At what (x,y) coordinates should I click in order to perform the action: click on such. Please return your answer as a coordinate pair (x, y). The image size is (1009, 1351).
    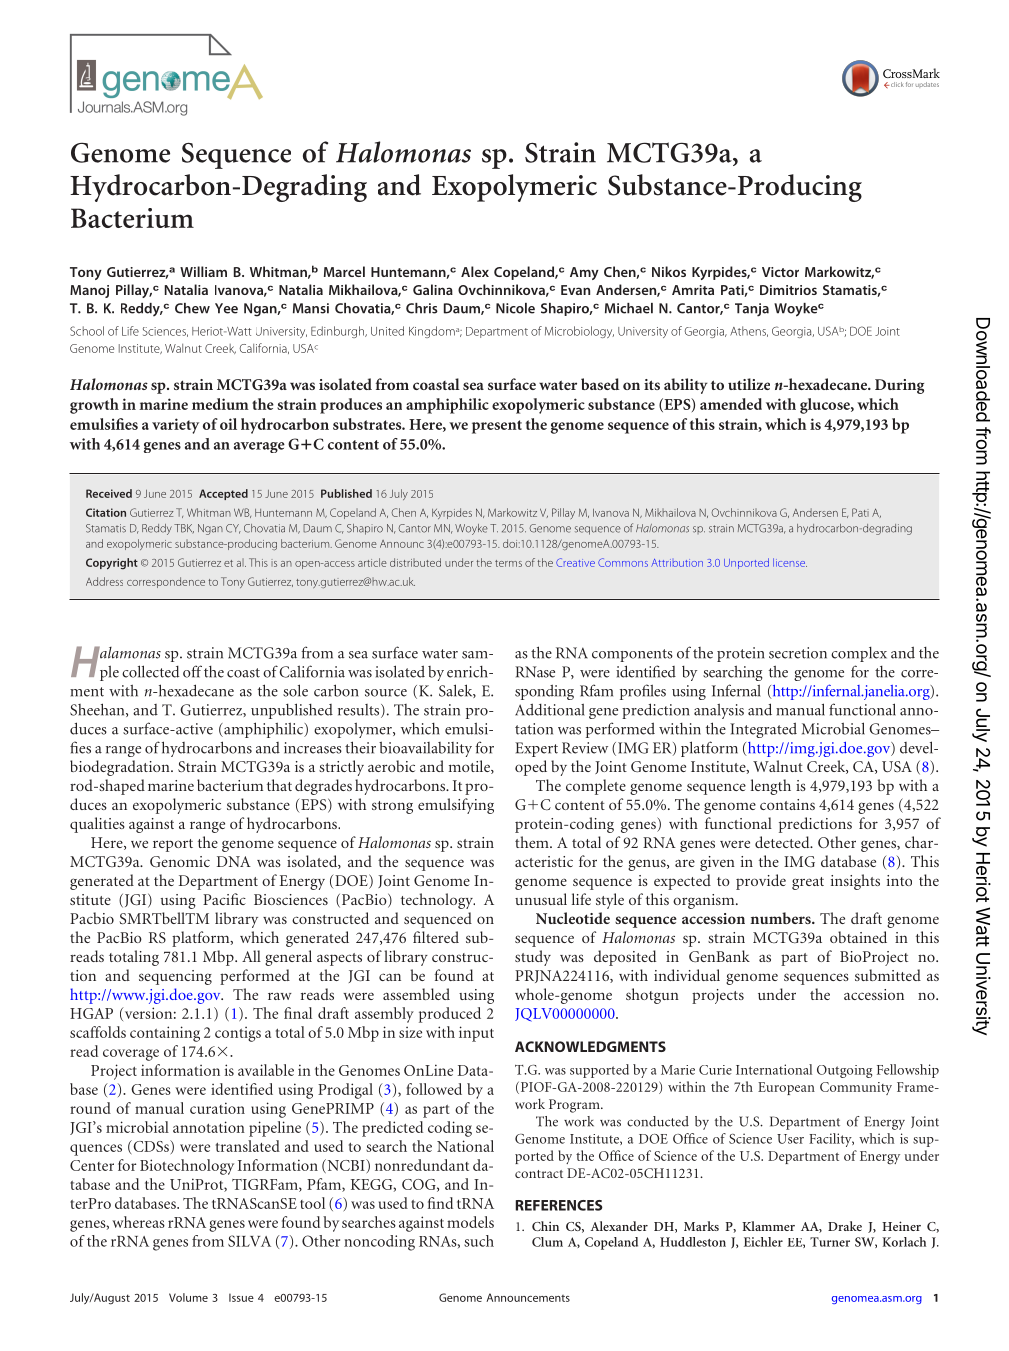
    Looking at the image, I should click on (479, 1241).
